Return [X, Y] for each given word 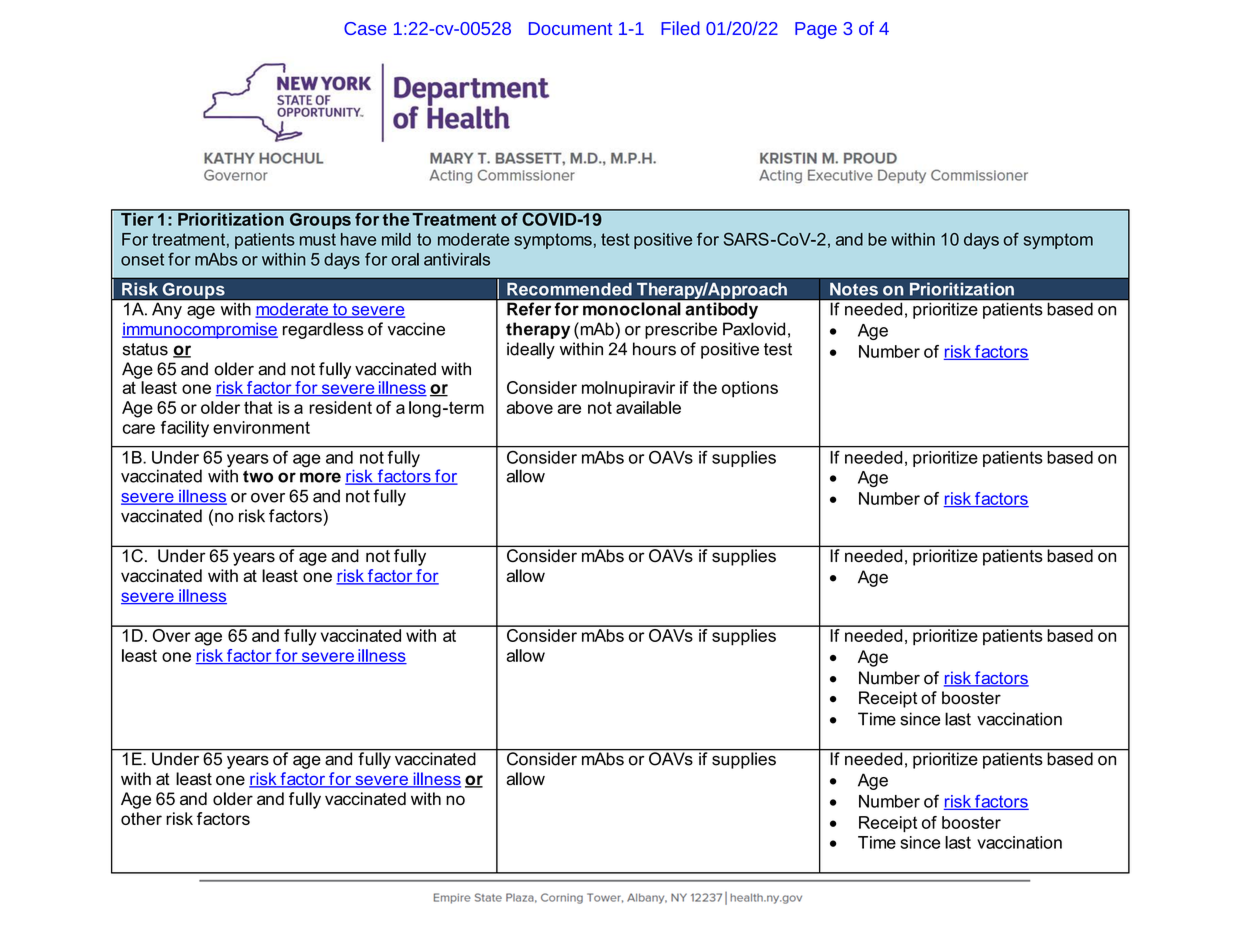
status [145, 349]
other [141, 818]
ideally [531, 350]
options [750, 389]
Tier [137, 218]
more [320, 477]
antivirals [457, 259]
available [648, 407]
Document [570, 28]
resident [340, 407]
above [529, 407]
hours [654, 349]
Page [816, 30]
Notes [854, 289]
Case [365, 28]
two [258, 476]
